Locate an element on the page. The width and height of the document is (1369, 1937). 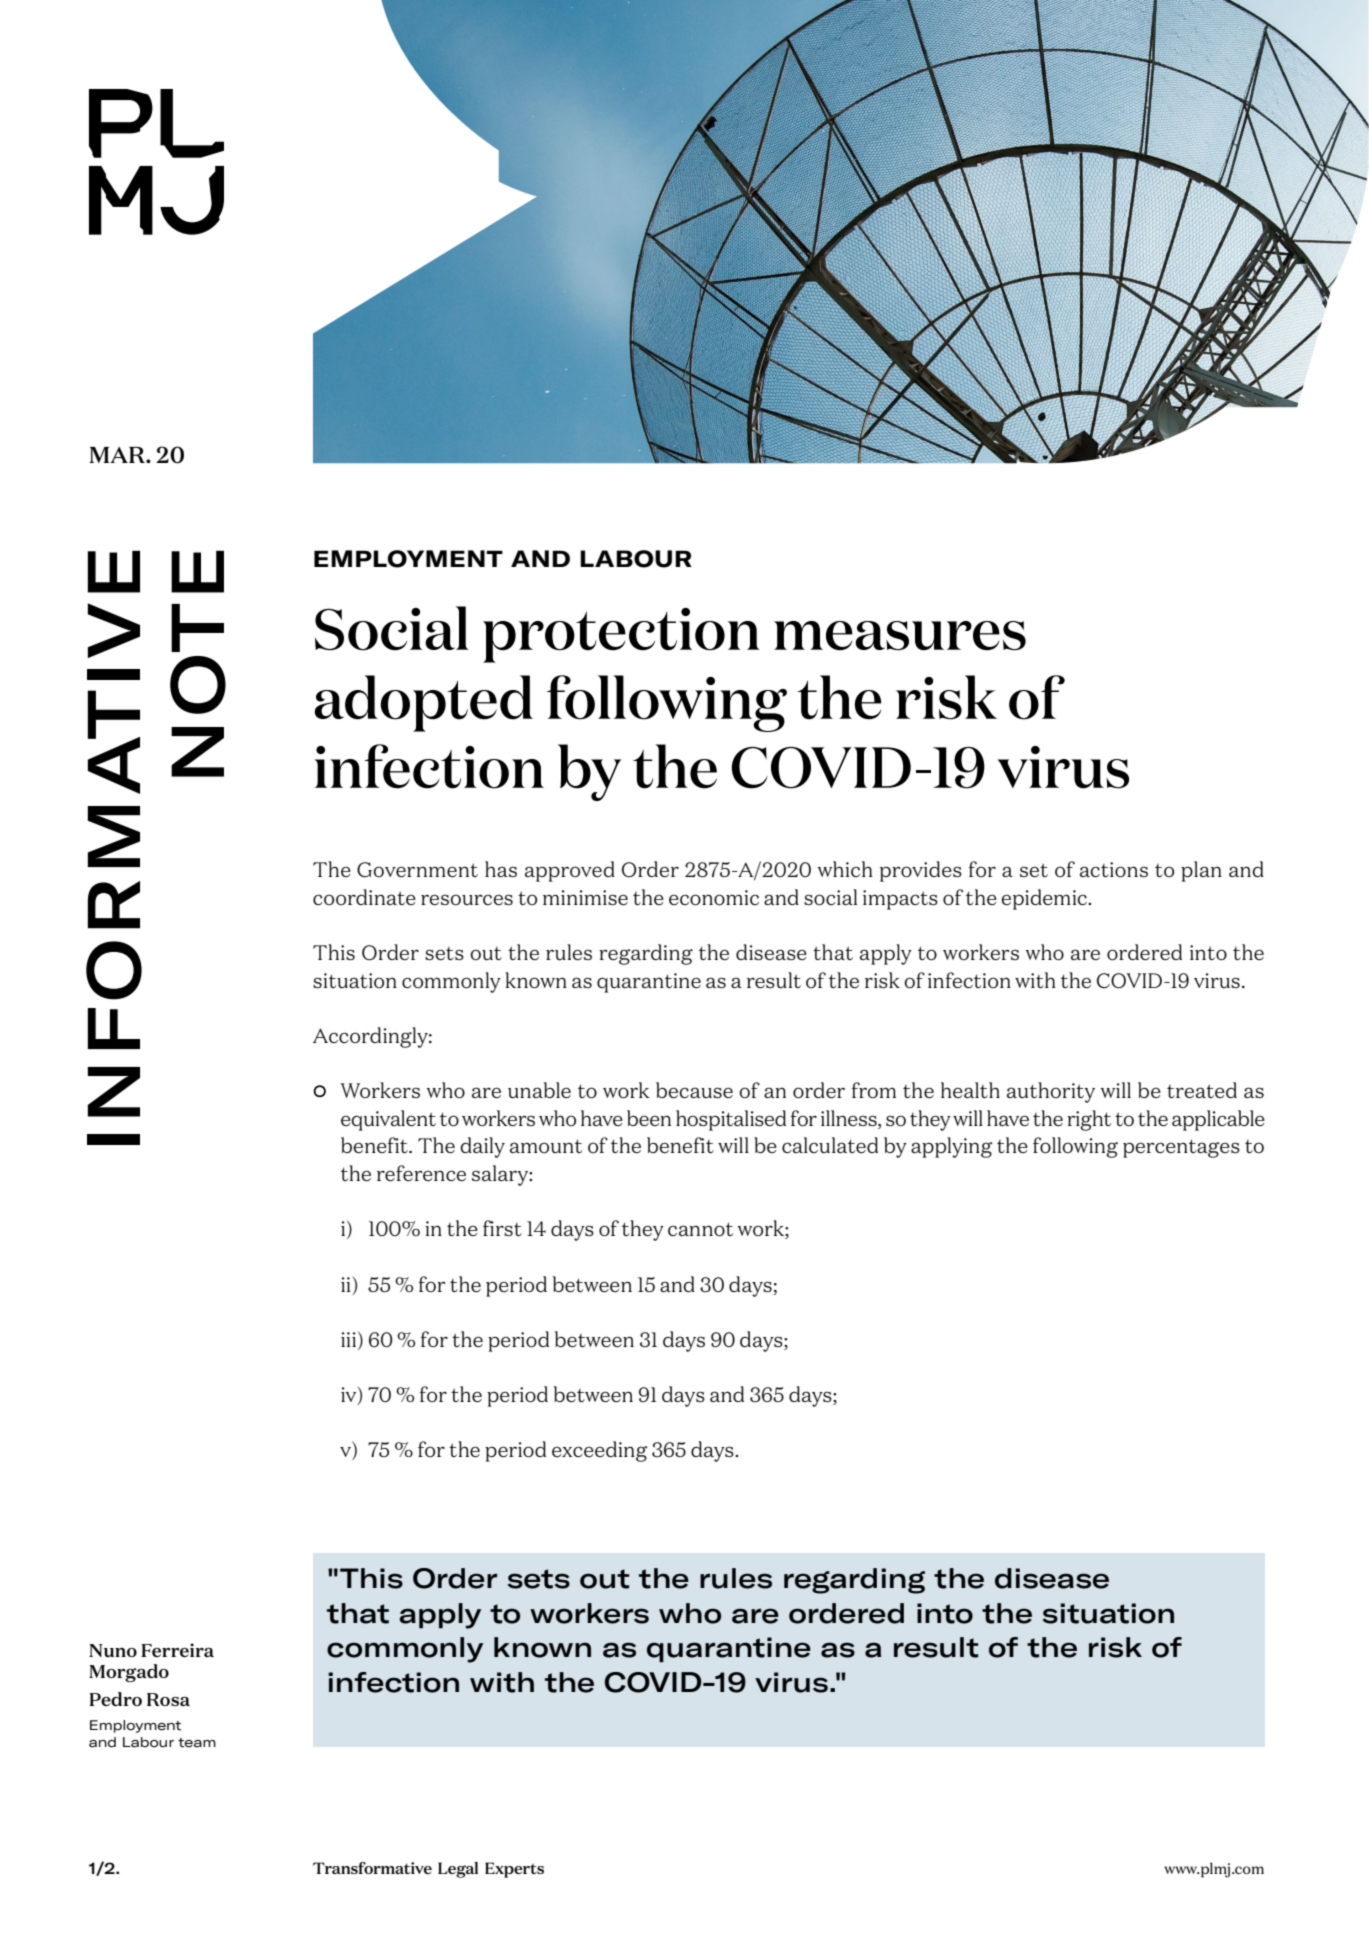
adopted is located at coordinates (424, 703).
